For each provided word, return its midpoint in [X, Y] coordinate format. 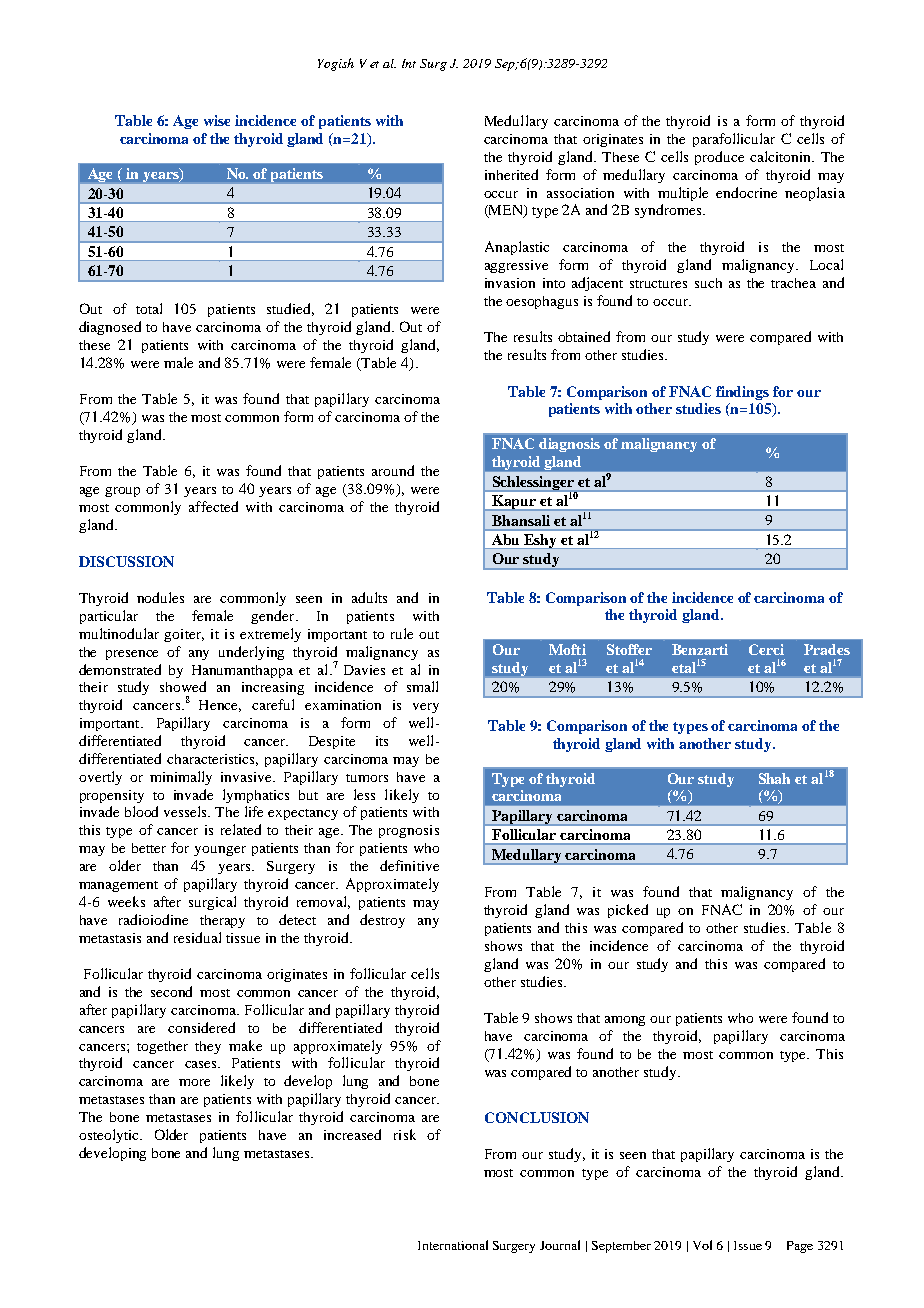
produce [719, 158]
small [422, 686]
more [194, 1082]
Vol [702, 1245]
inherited [511, 174]
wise [217, 120]
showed [183, 686]
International [453, 1245]
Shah [774, 778]
